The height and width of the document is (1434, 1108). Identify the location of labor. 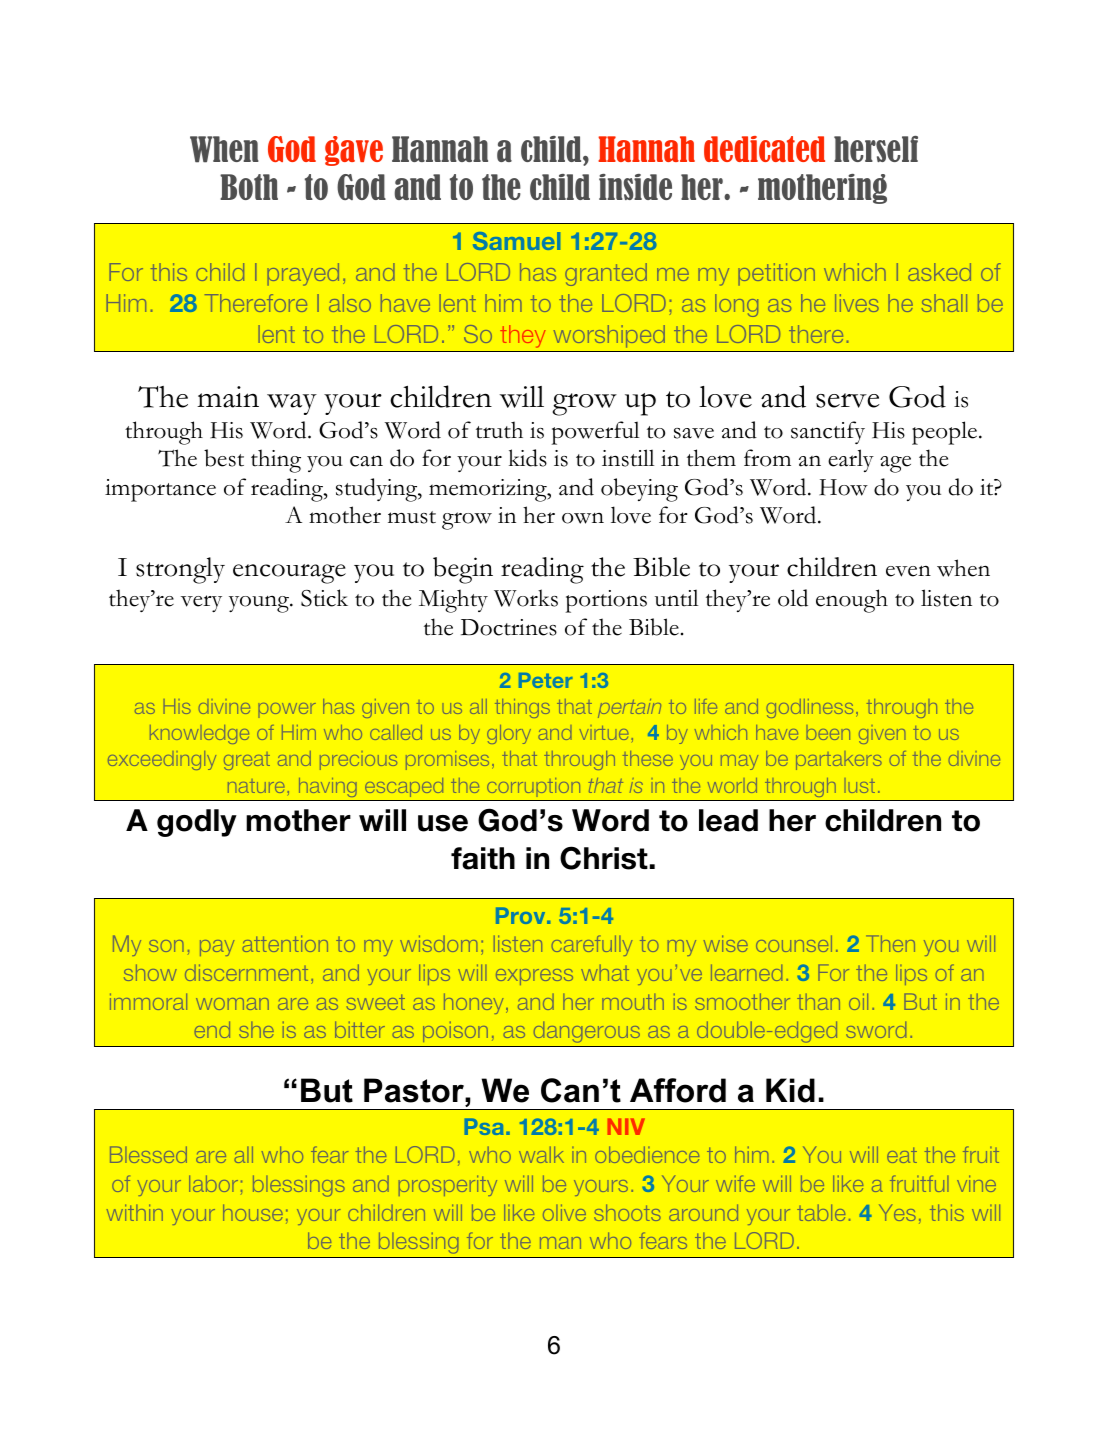
(213, 1183).
